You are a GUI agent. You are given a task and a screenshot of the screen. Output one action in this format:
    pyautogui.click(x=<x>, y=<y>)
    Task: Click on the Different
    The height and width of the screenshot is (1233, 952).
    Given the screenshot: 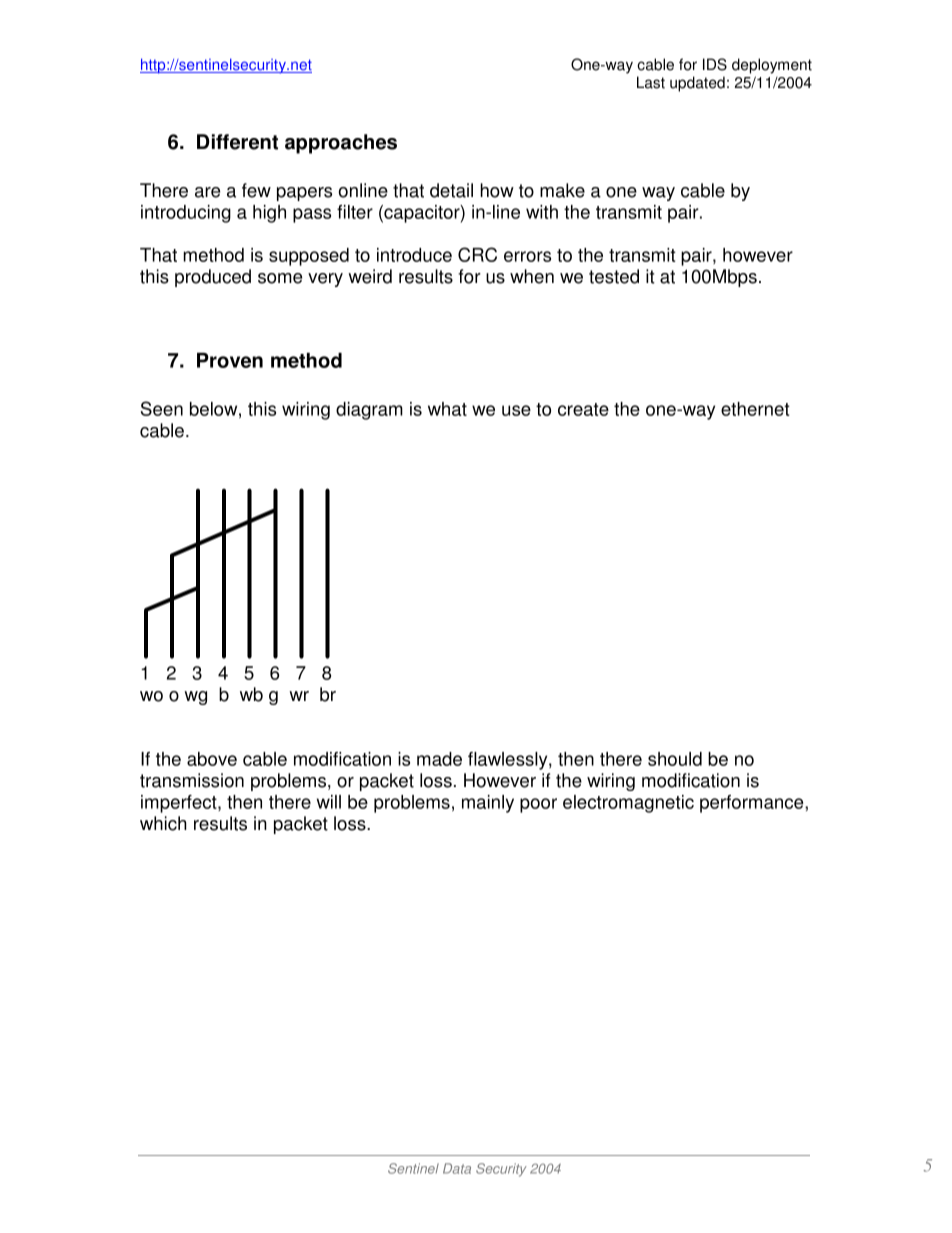 What is the action you would take?
    pyautogui.click(x=237, y=142)
